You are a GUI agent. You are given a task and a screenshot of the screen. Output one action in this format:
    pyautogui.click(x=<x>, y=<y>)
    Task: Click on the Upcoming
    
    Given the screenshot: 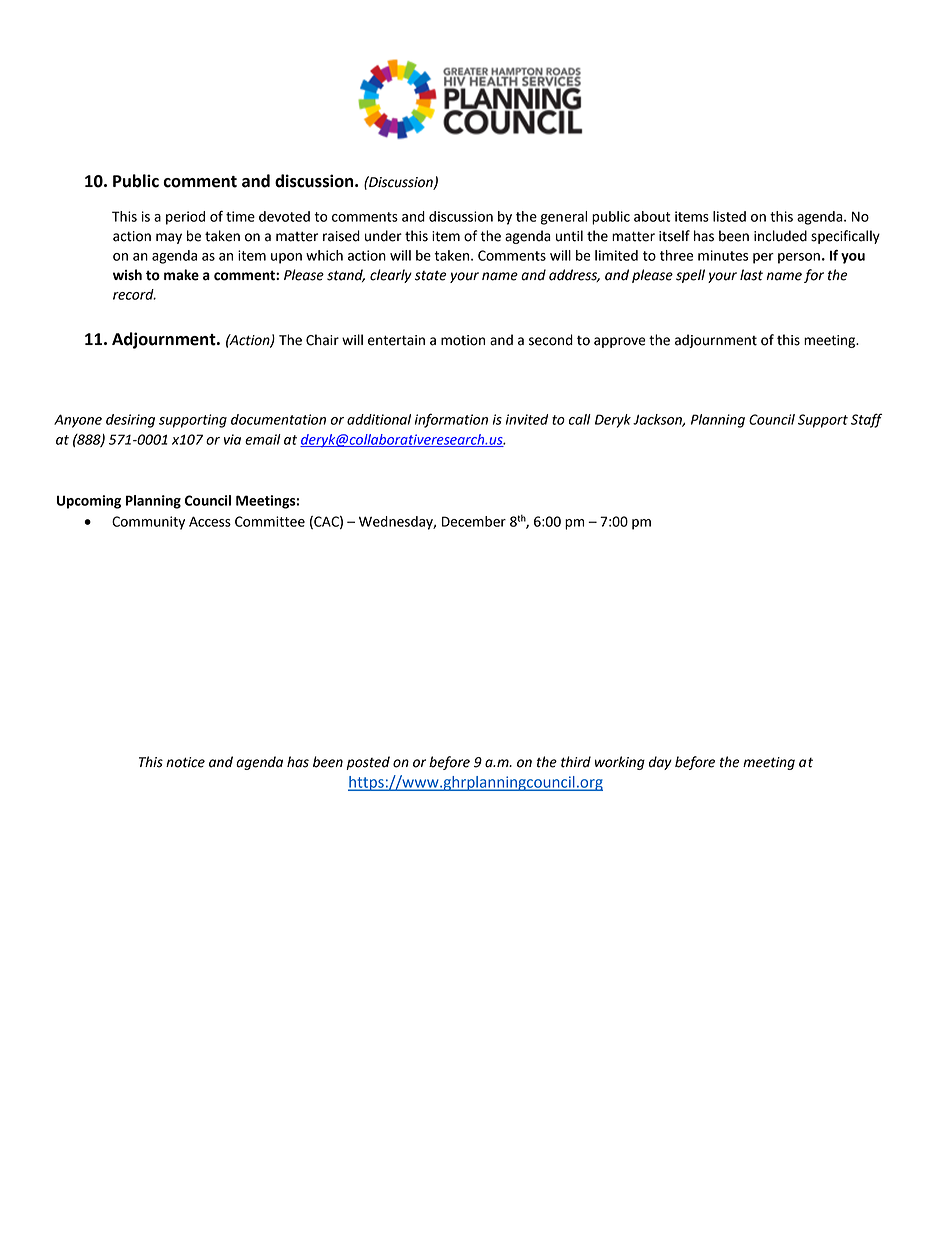 What is the action you would take?
    pyautogui.click(x=89, y=502)
